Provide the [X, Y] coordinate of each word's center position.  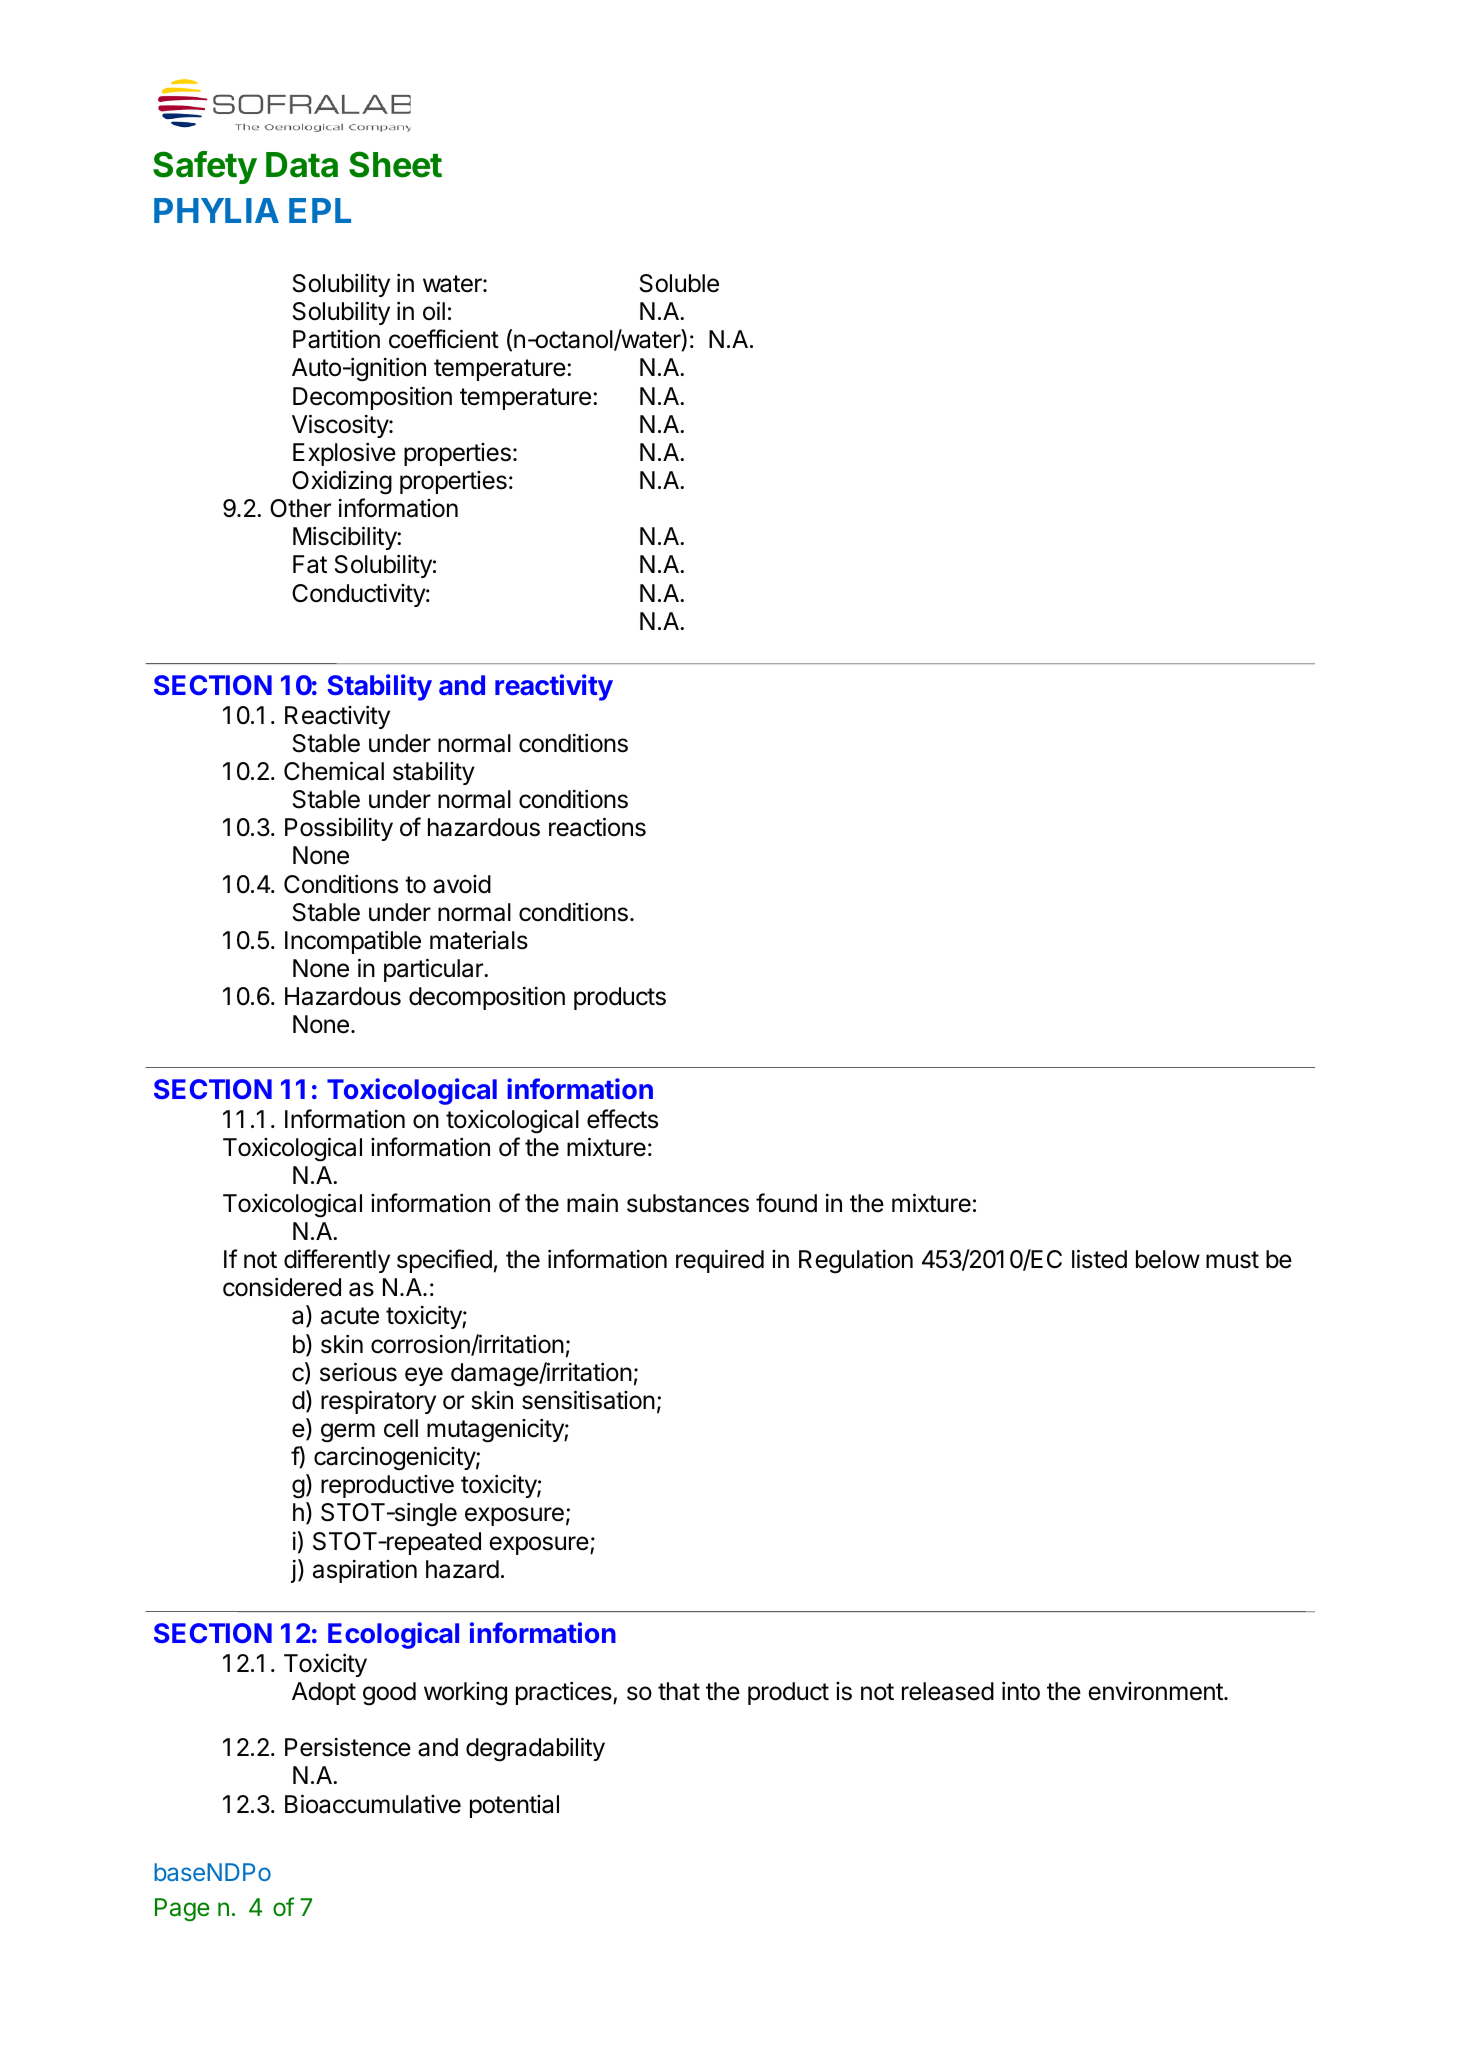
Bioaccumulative [373, 1804]
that [679, 1691]
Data [302, 165]
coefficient [444, 339]
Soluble [679, 283]
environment [1156, 1691]
